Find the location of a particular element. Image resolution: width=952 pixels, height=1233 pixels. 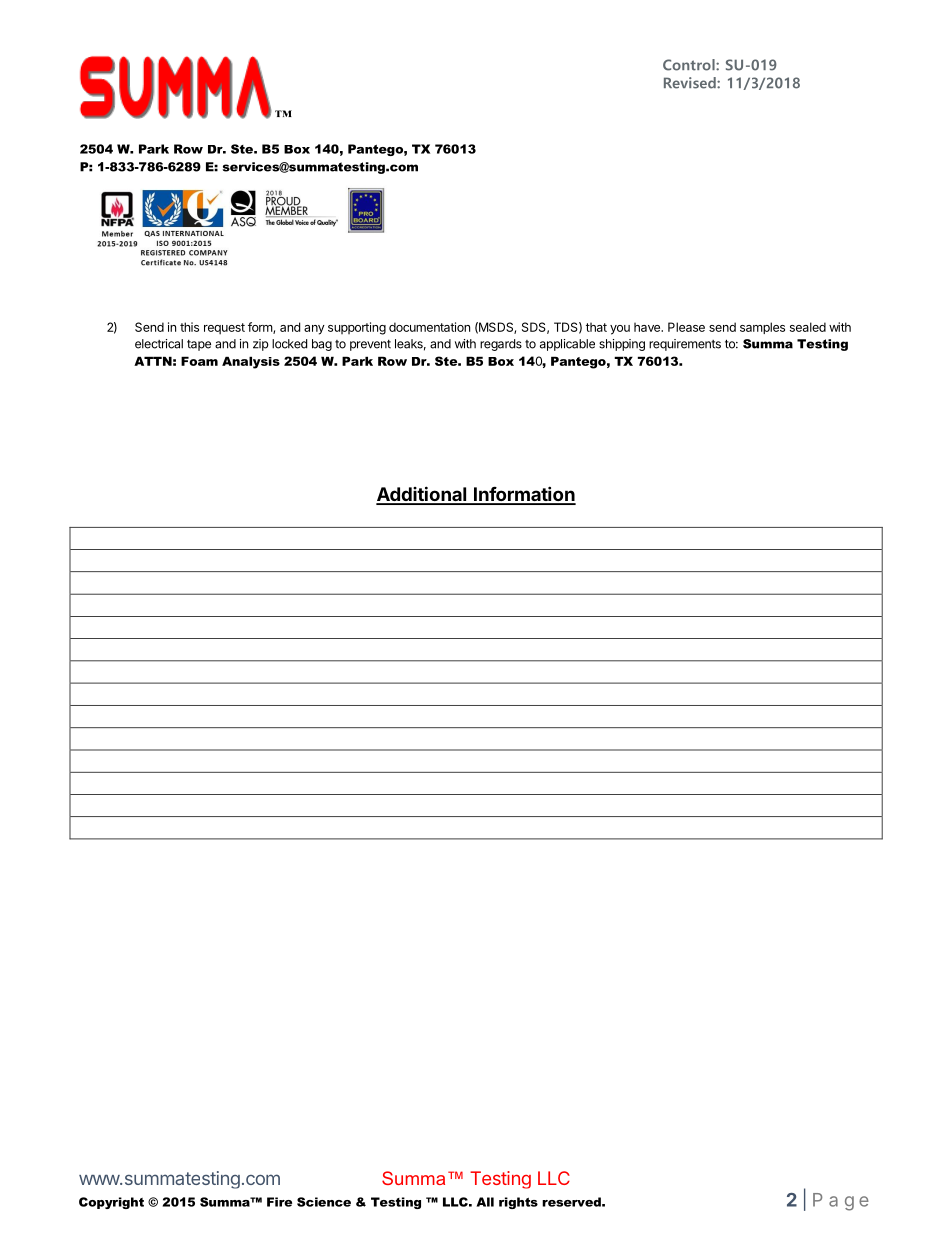

requirements is located at coordinates (685, 345).
